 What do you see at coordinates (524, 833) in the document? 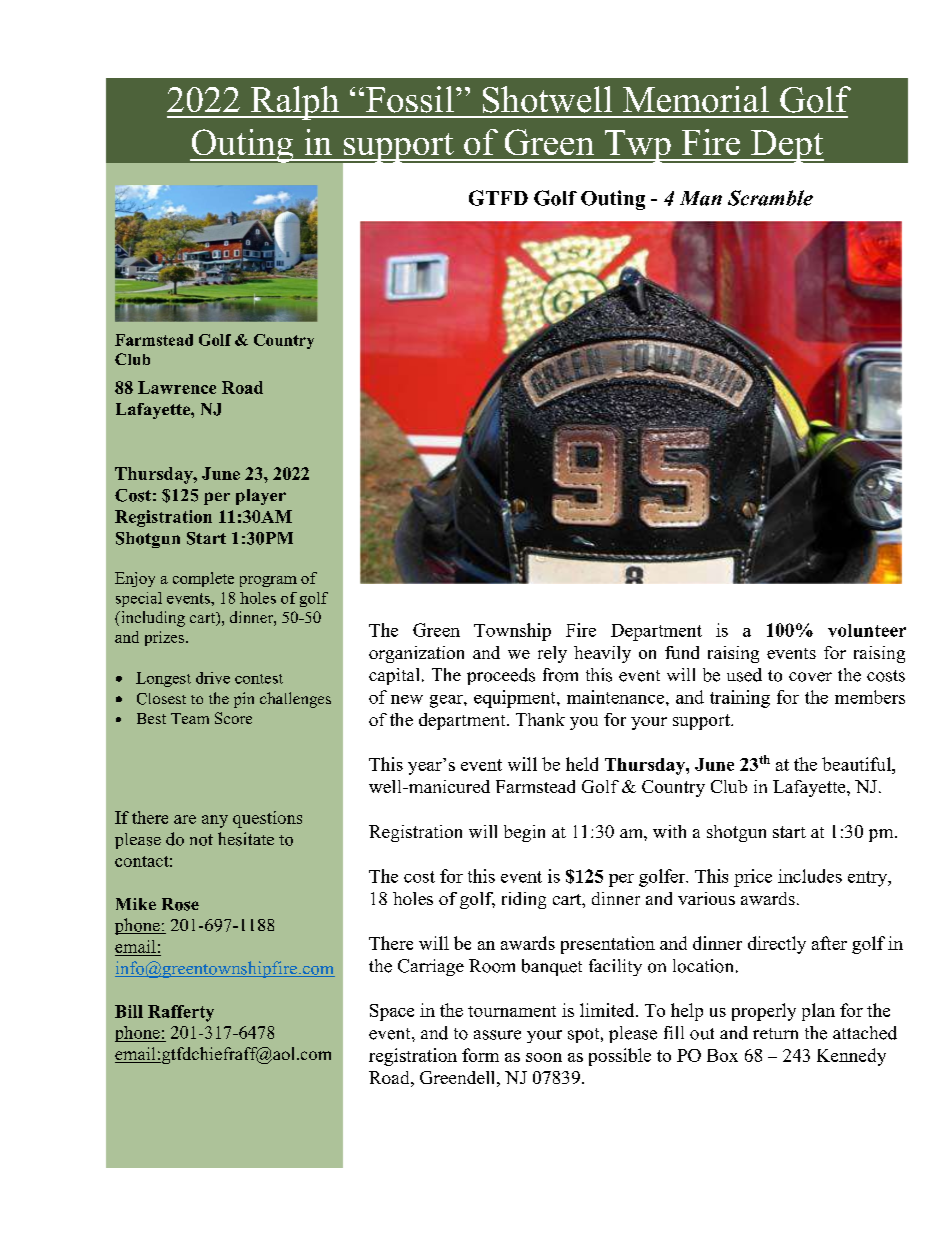
I see `begin` at bounding box center [524, 833].
